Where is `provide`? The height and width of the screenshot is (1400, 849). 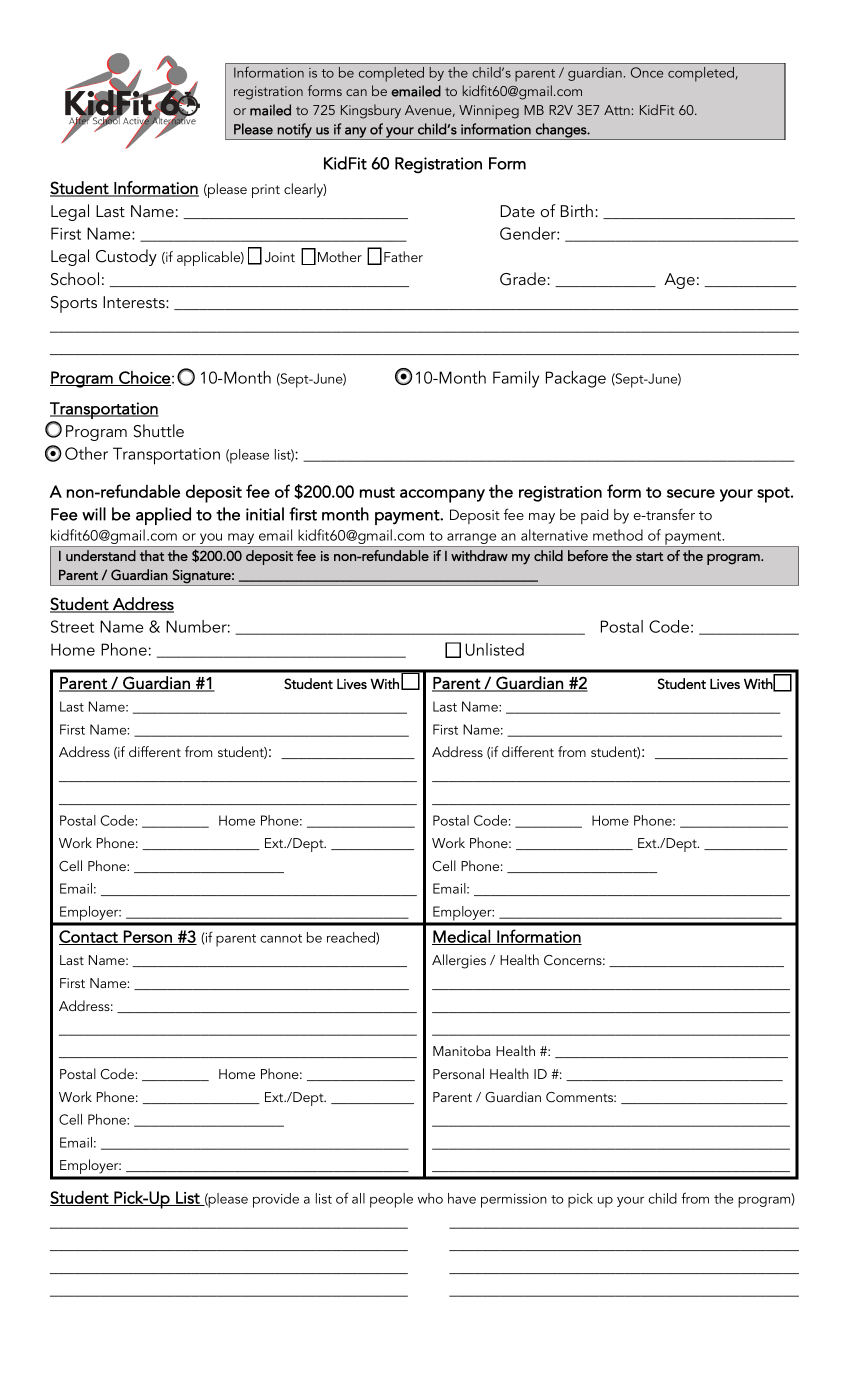
provide is located at coordinates (276, 1200).
